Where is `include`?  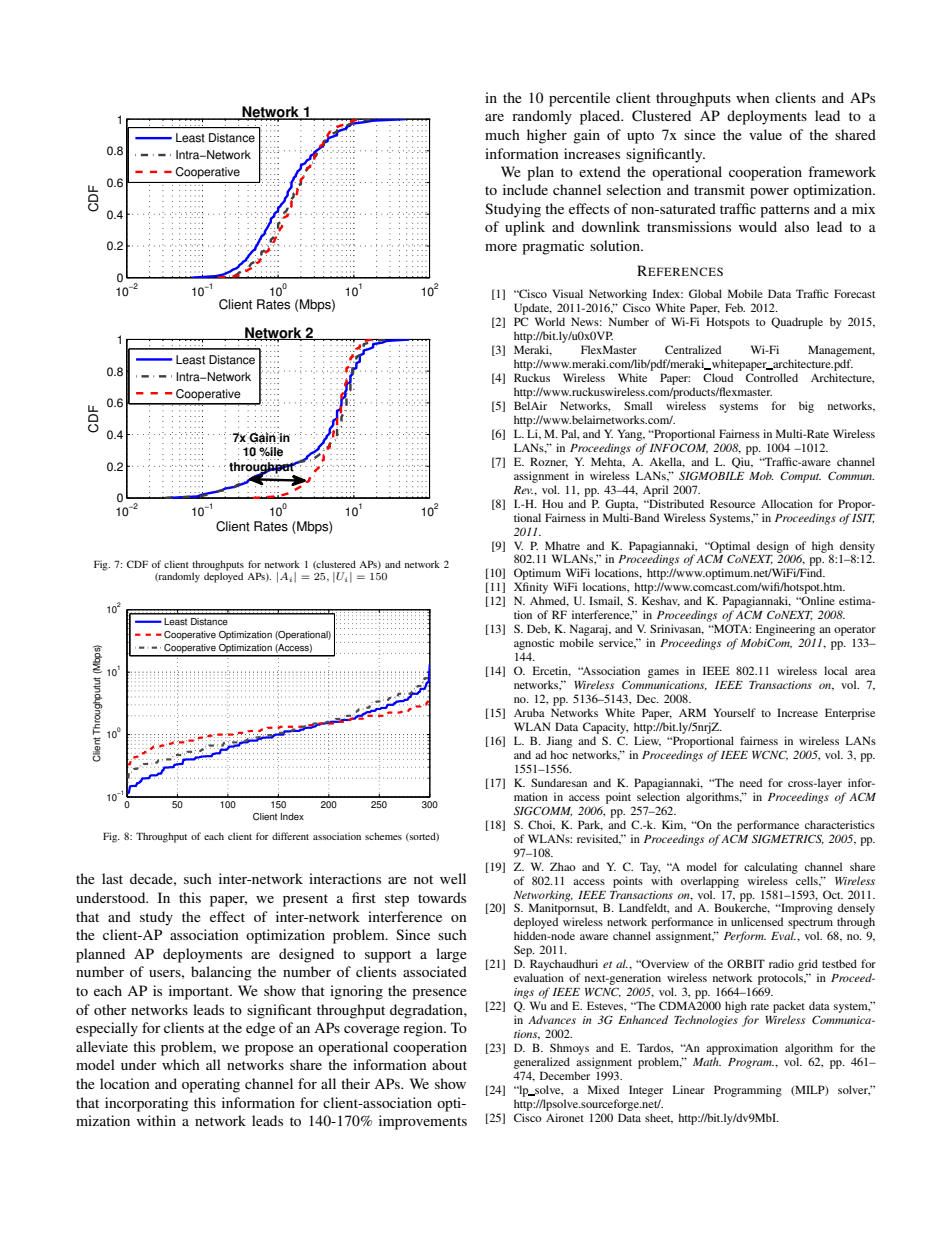 include is located at coordinates (525, 189).
